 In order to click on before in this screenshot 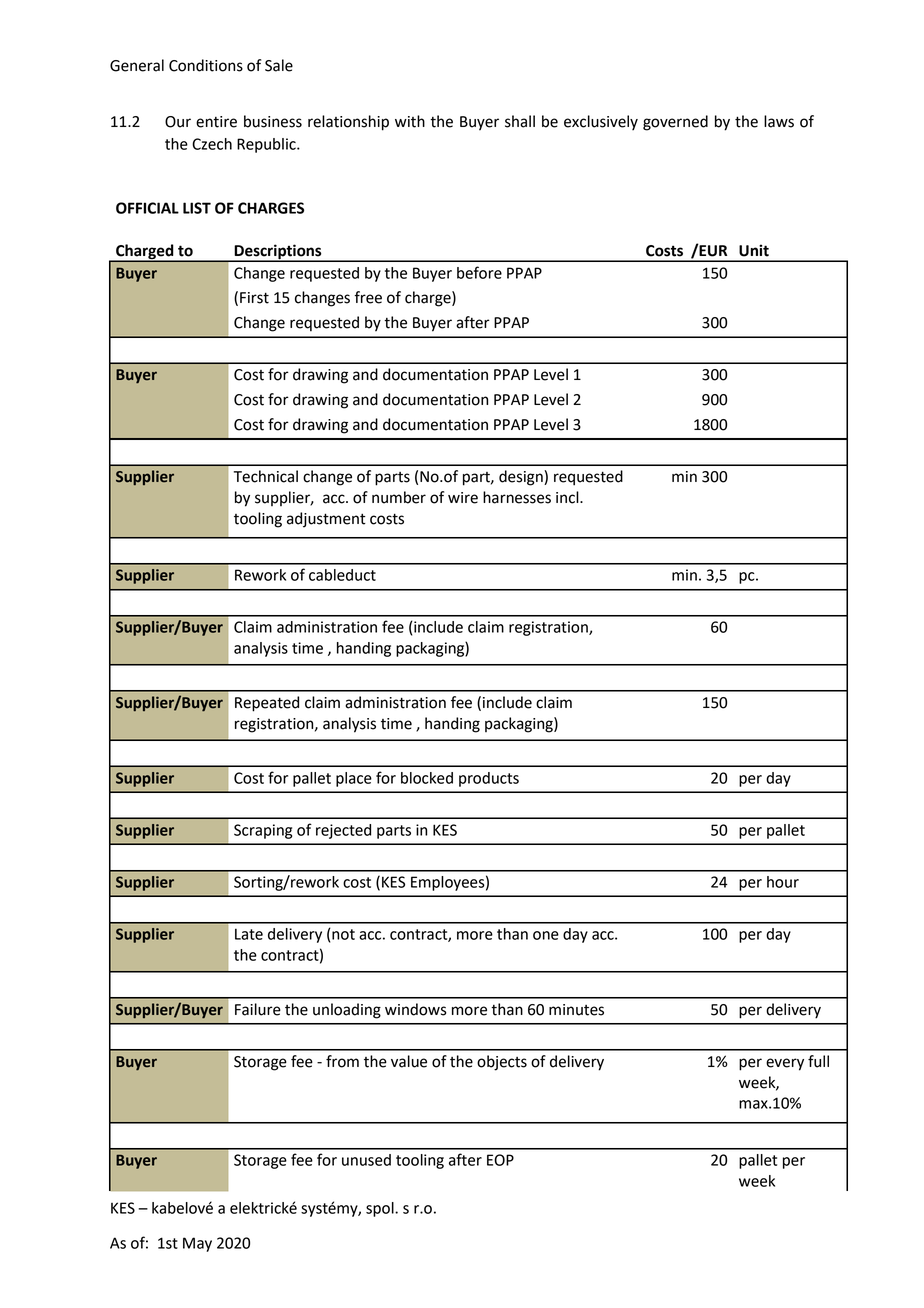, I will do `click(479, 272)`.
